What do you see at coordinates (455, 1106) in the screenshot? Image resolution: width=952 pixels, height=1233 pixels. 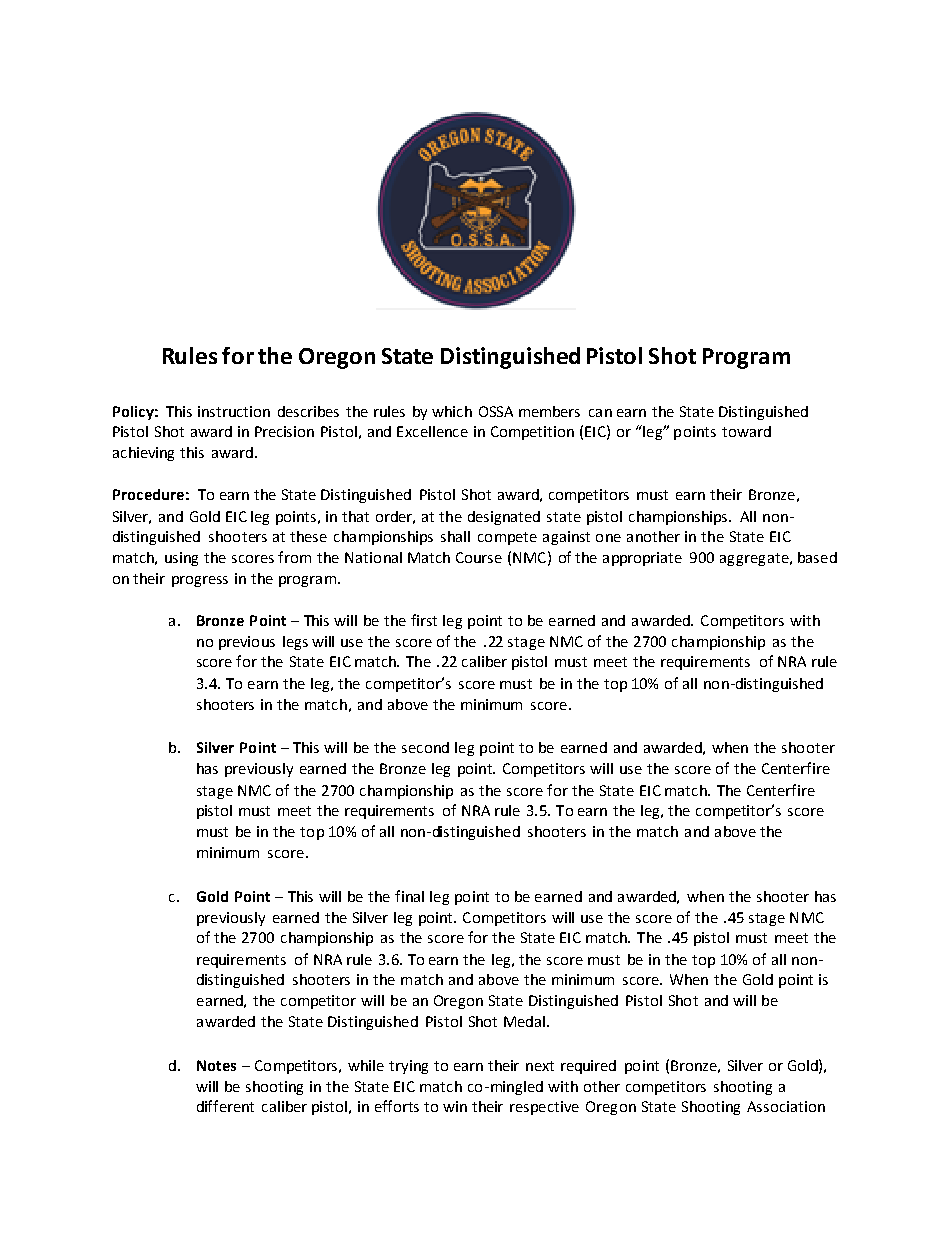 I see `win` at bounding box center [455, 1106].
